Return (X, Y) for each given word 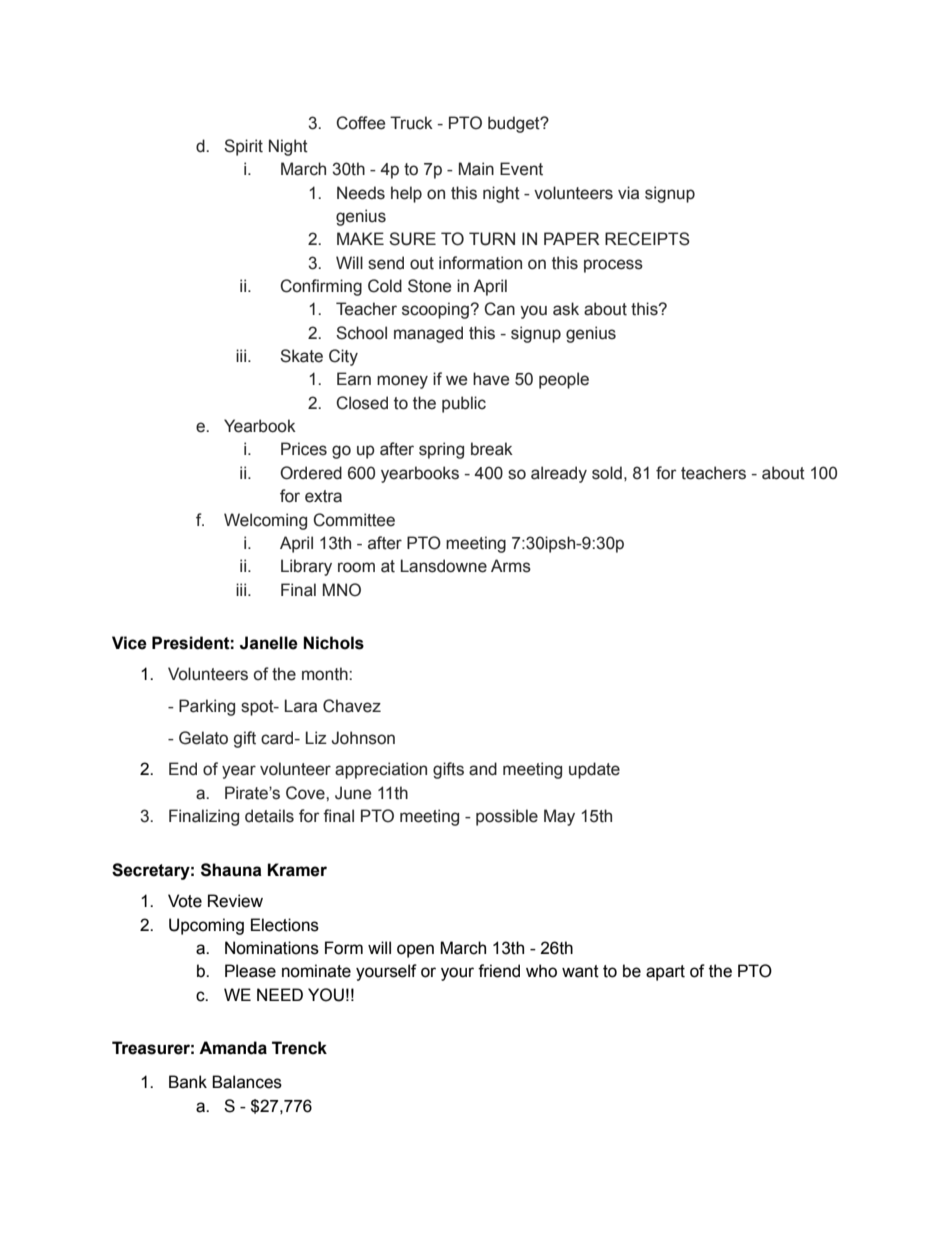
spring (441, 450)
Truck (411, 123)
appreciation (381, 770)
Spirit (243, 147)
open (415, 951)
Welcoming (265, 521)
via (628, 193)
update (594, 770)
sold (607, 473)
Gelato (203, 738)
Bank (188, 1082)
